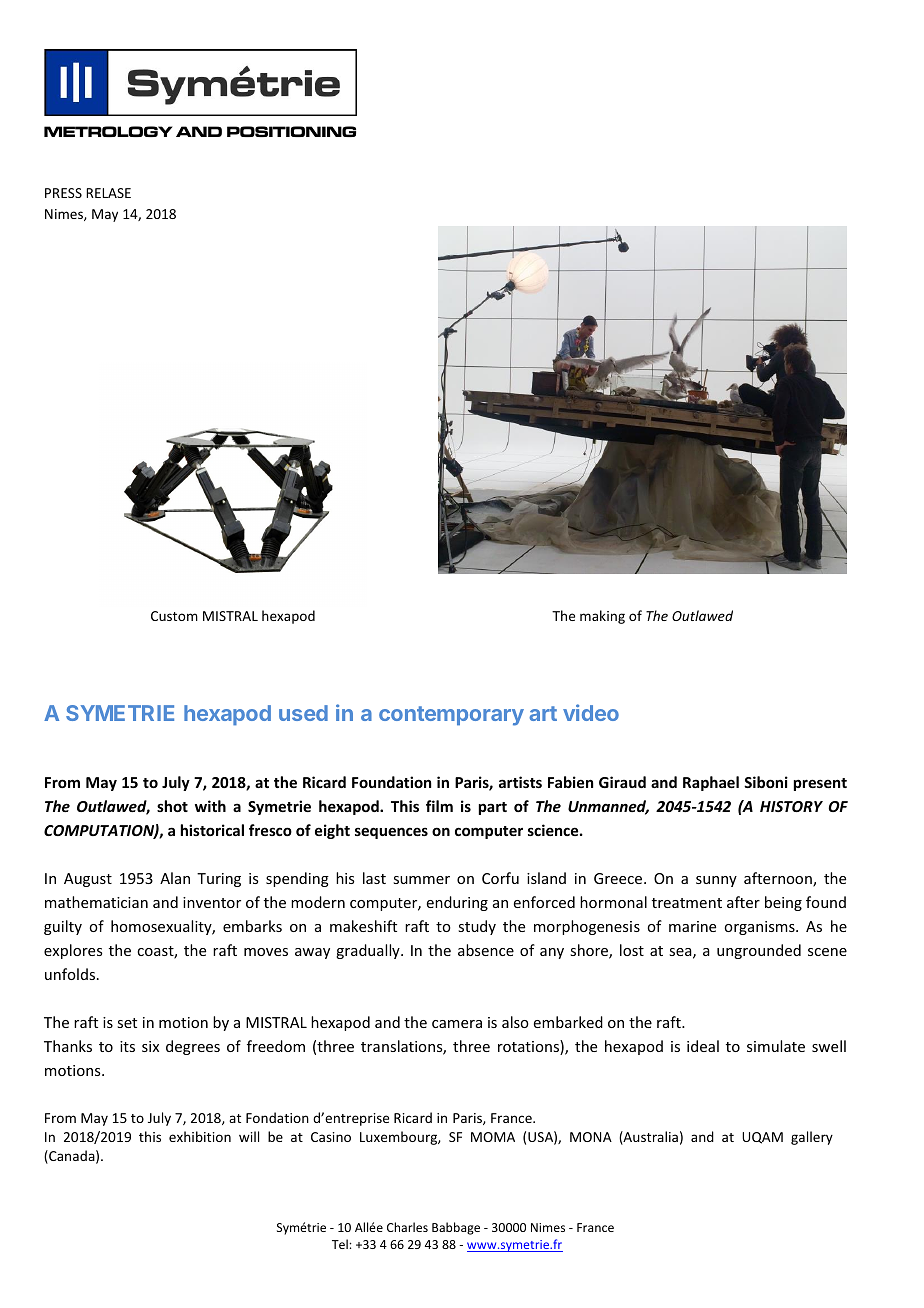 The width and height of the document is (924, 1308). Describe the element at coordinates (303, 713) in the document. I see `used` at that location.
